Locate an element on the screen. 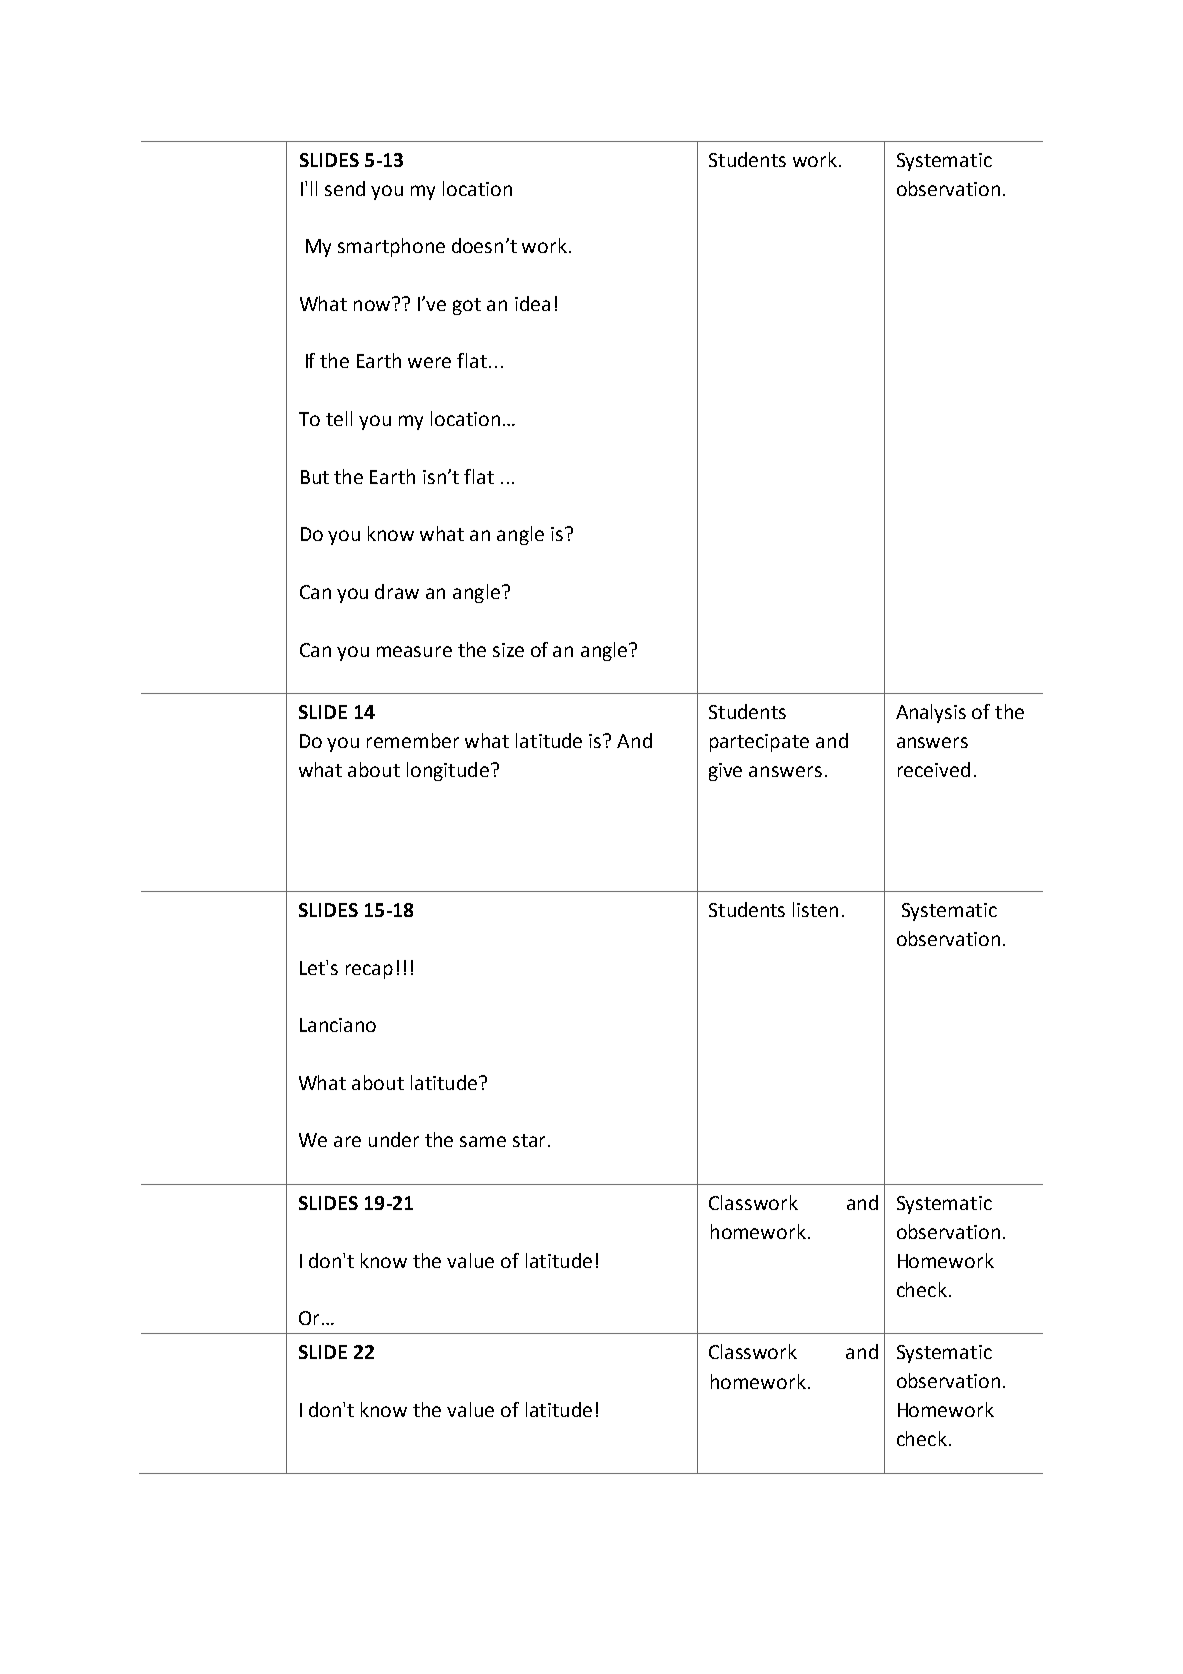  listen is located at coordinates (815, 909).
